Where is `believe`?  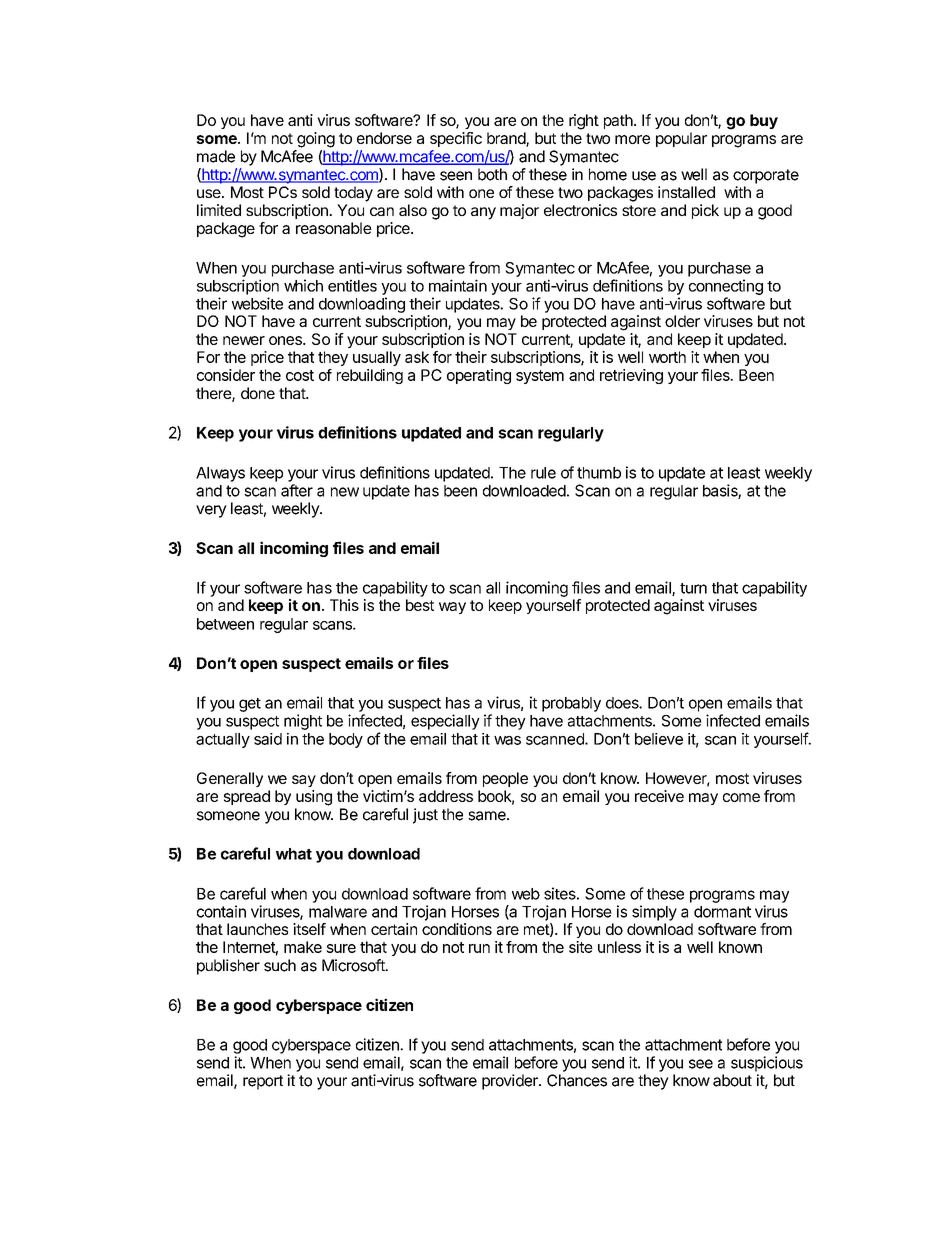
believe is located at coordinates (659, 739).
